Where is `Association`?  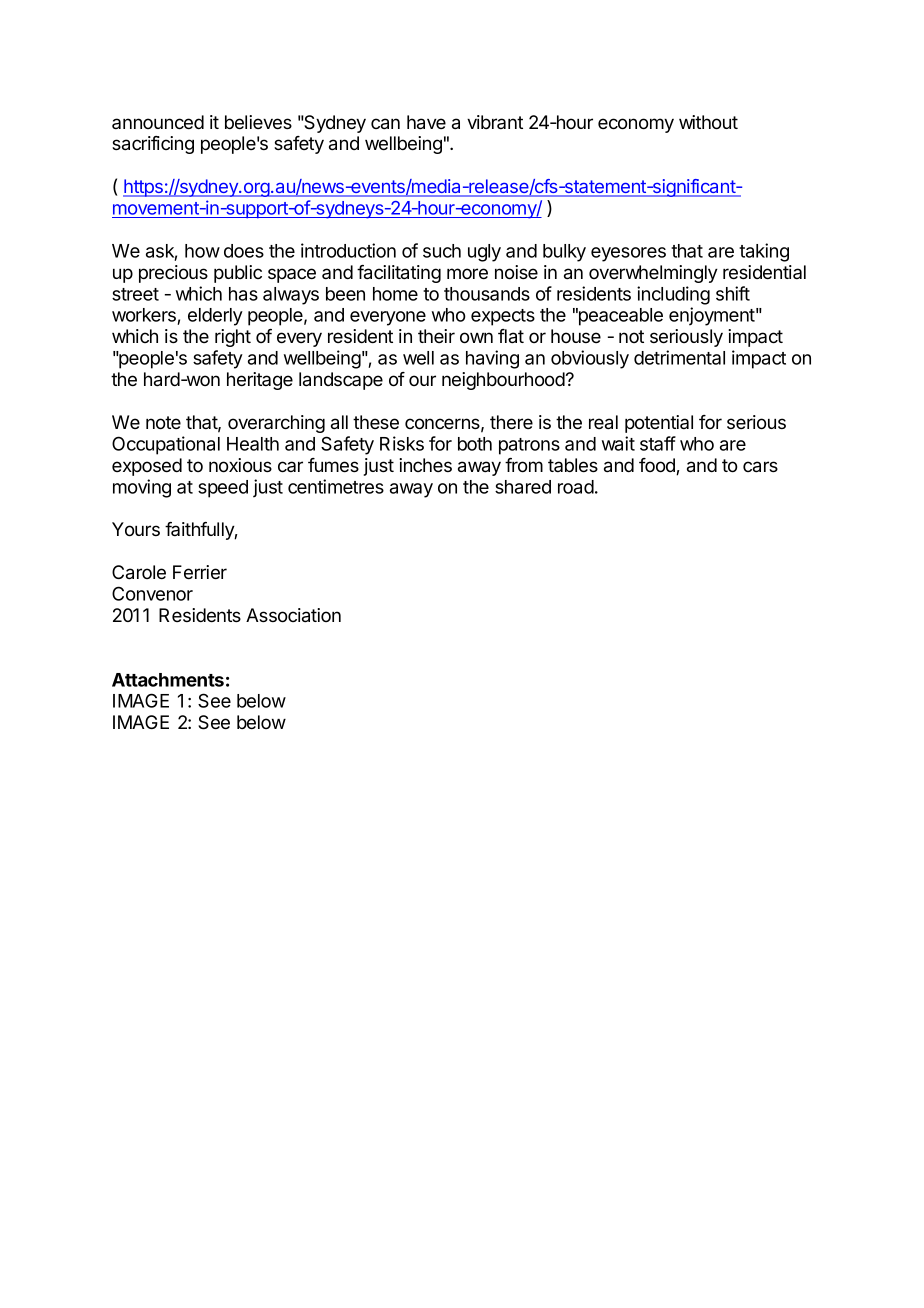
Association is located at coordinates (293, 615).
